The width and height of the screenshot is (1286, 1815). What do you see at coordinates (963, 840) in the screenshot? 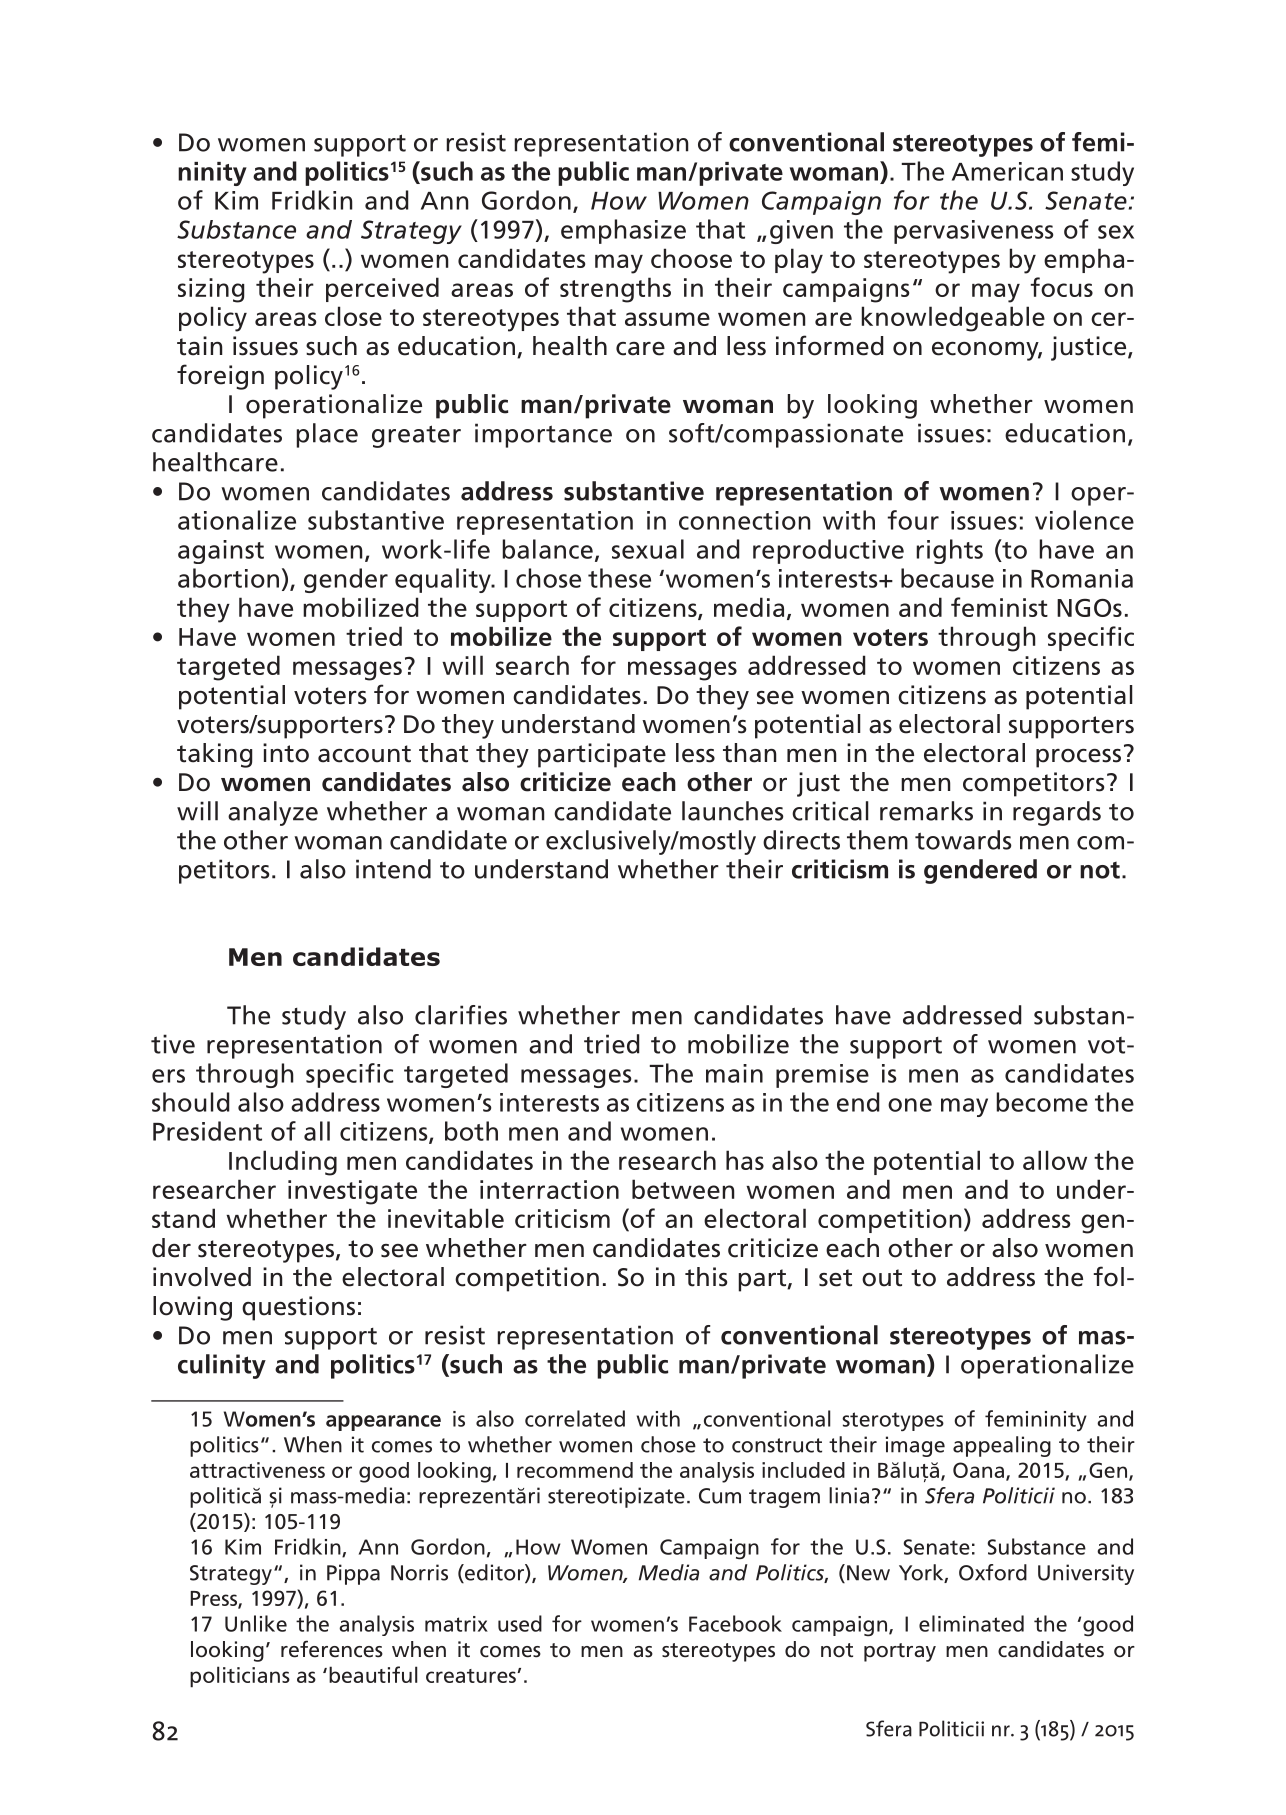
I see `towards` at bounding box center [963, 840].
